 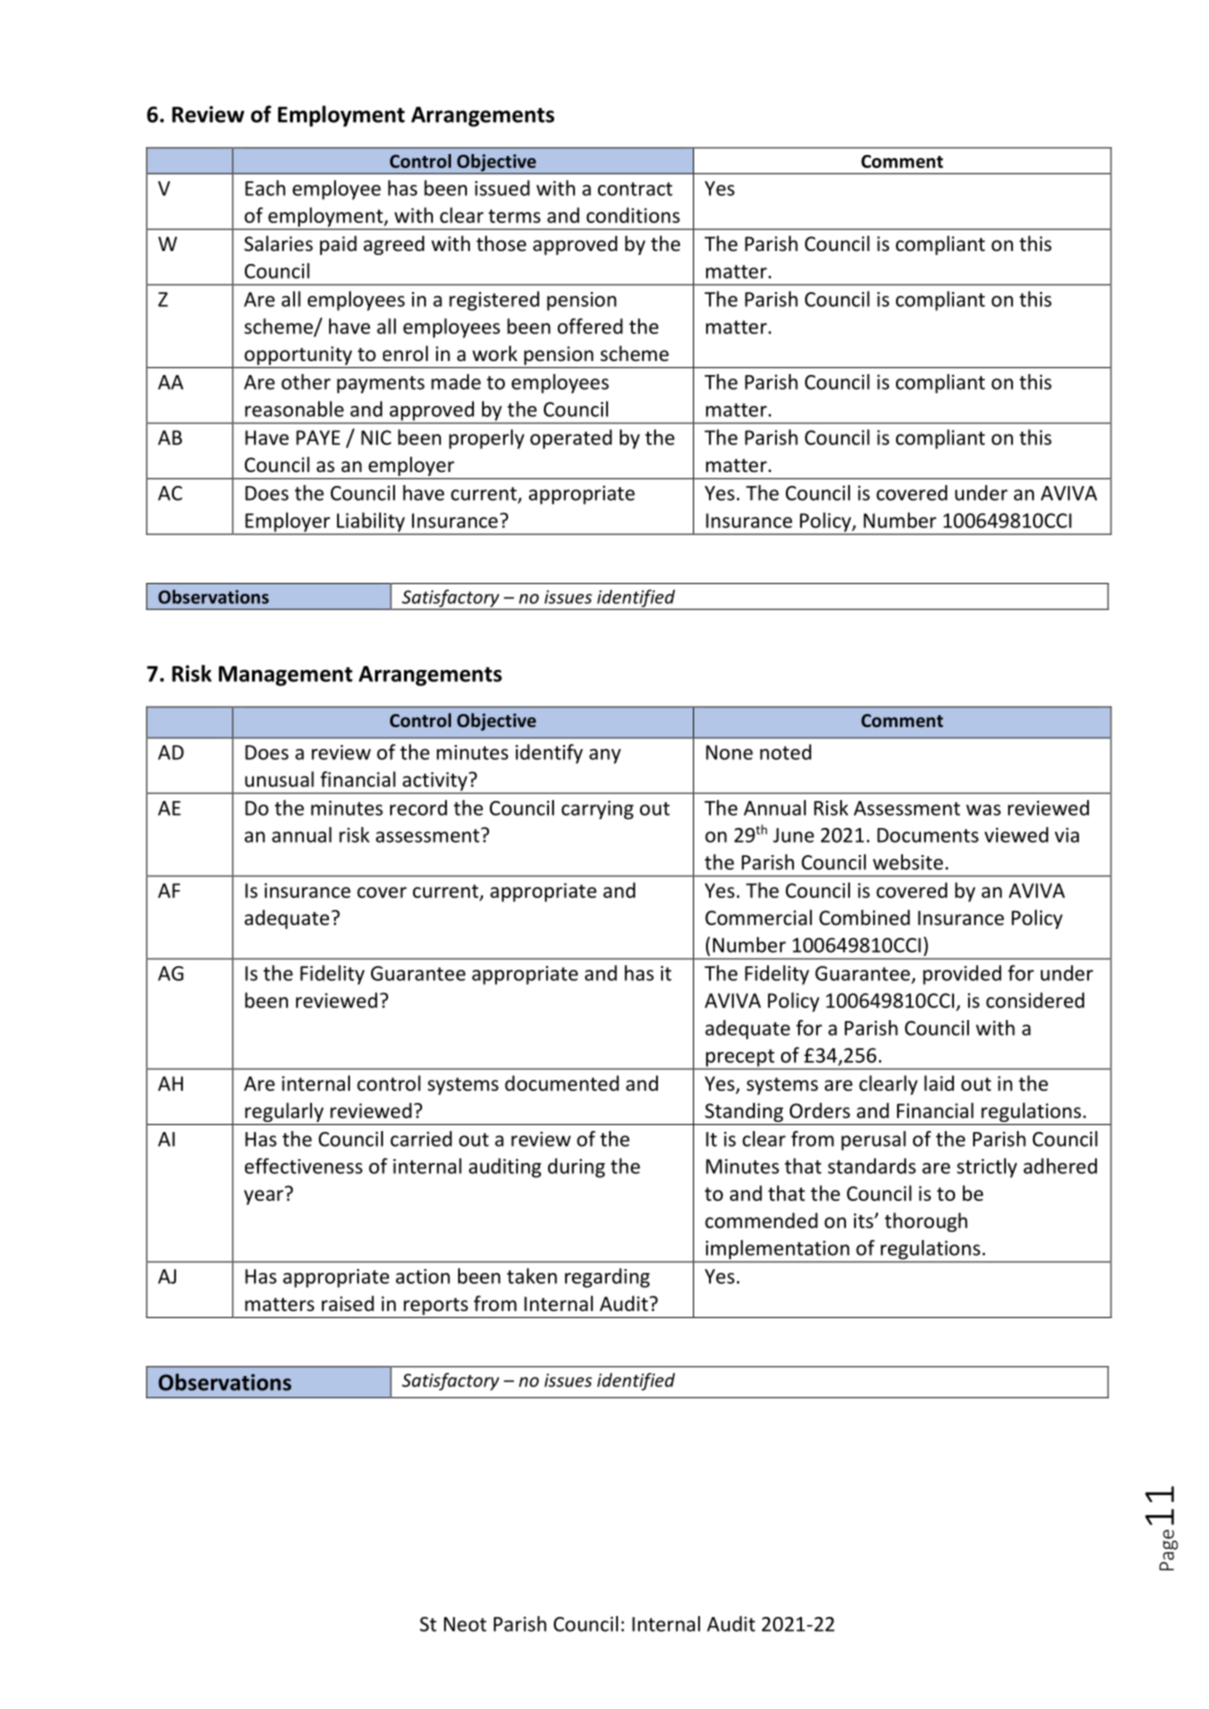 I want to click on raised, so click(x=348, y=1303).
